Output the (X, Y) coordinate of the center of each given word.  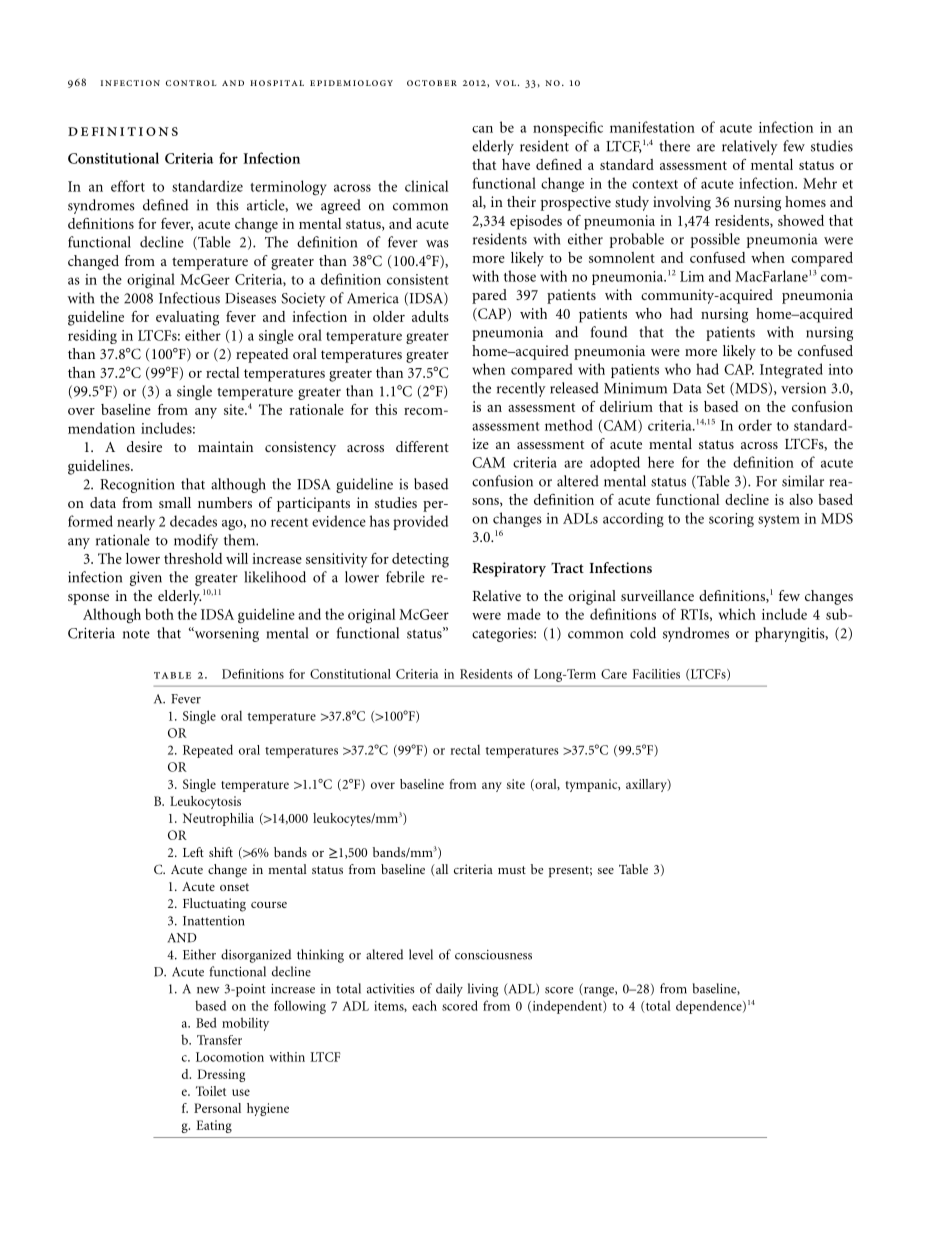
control (191, 83)
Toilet (211, 1091)
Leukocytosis (205, 802)
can (482, 129)
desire (144, 446)
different (422, 446)
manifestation (652, 127)
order (755, 425)
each (424, 1005)
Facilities (656, 674)
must (512, 870)
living (483, 990)
